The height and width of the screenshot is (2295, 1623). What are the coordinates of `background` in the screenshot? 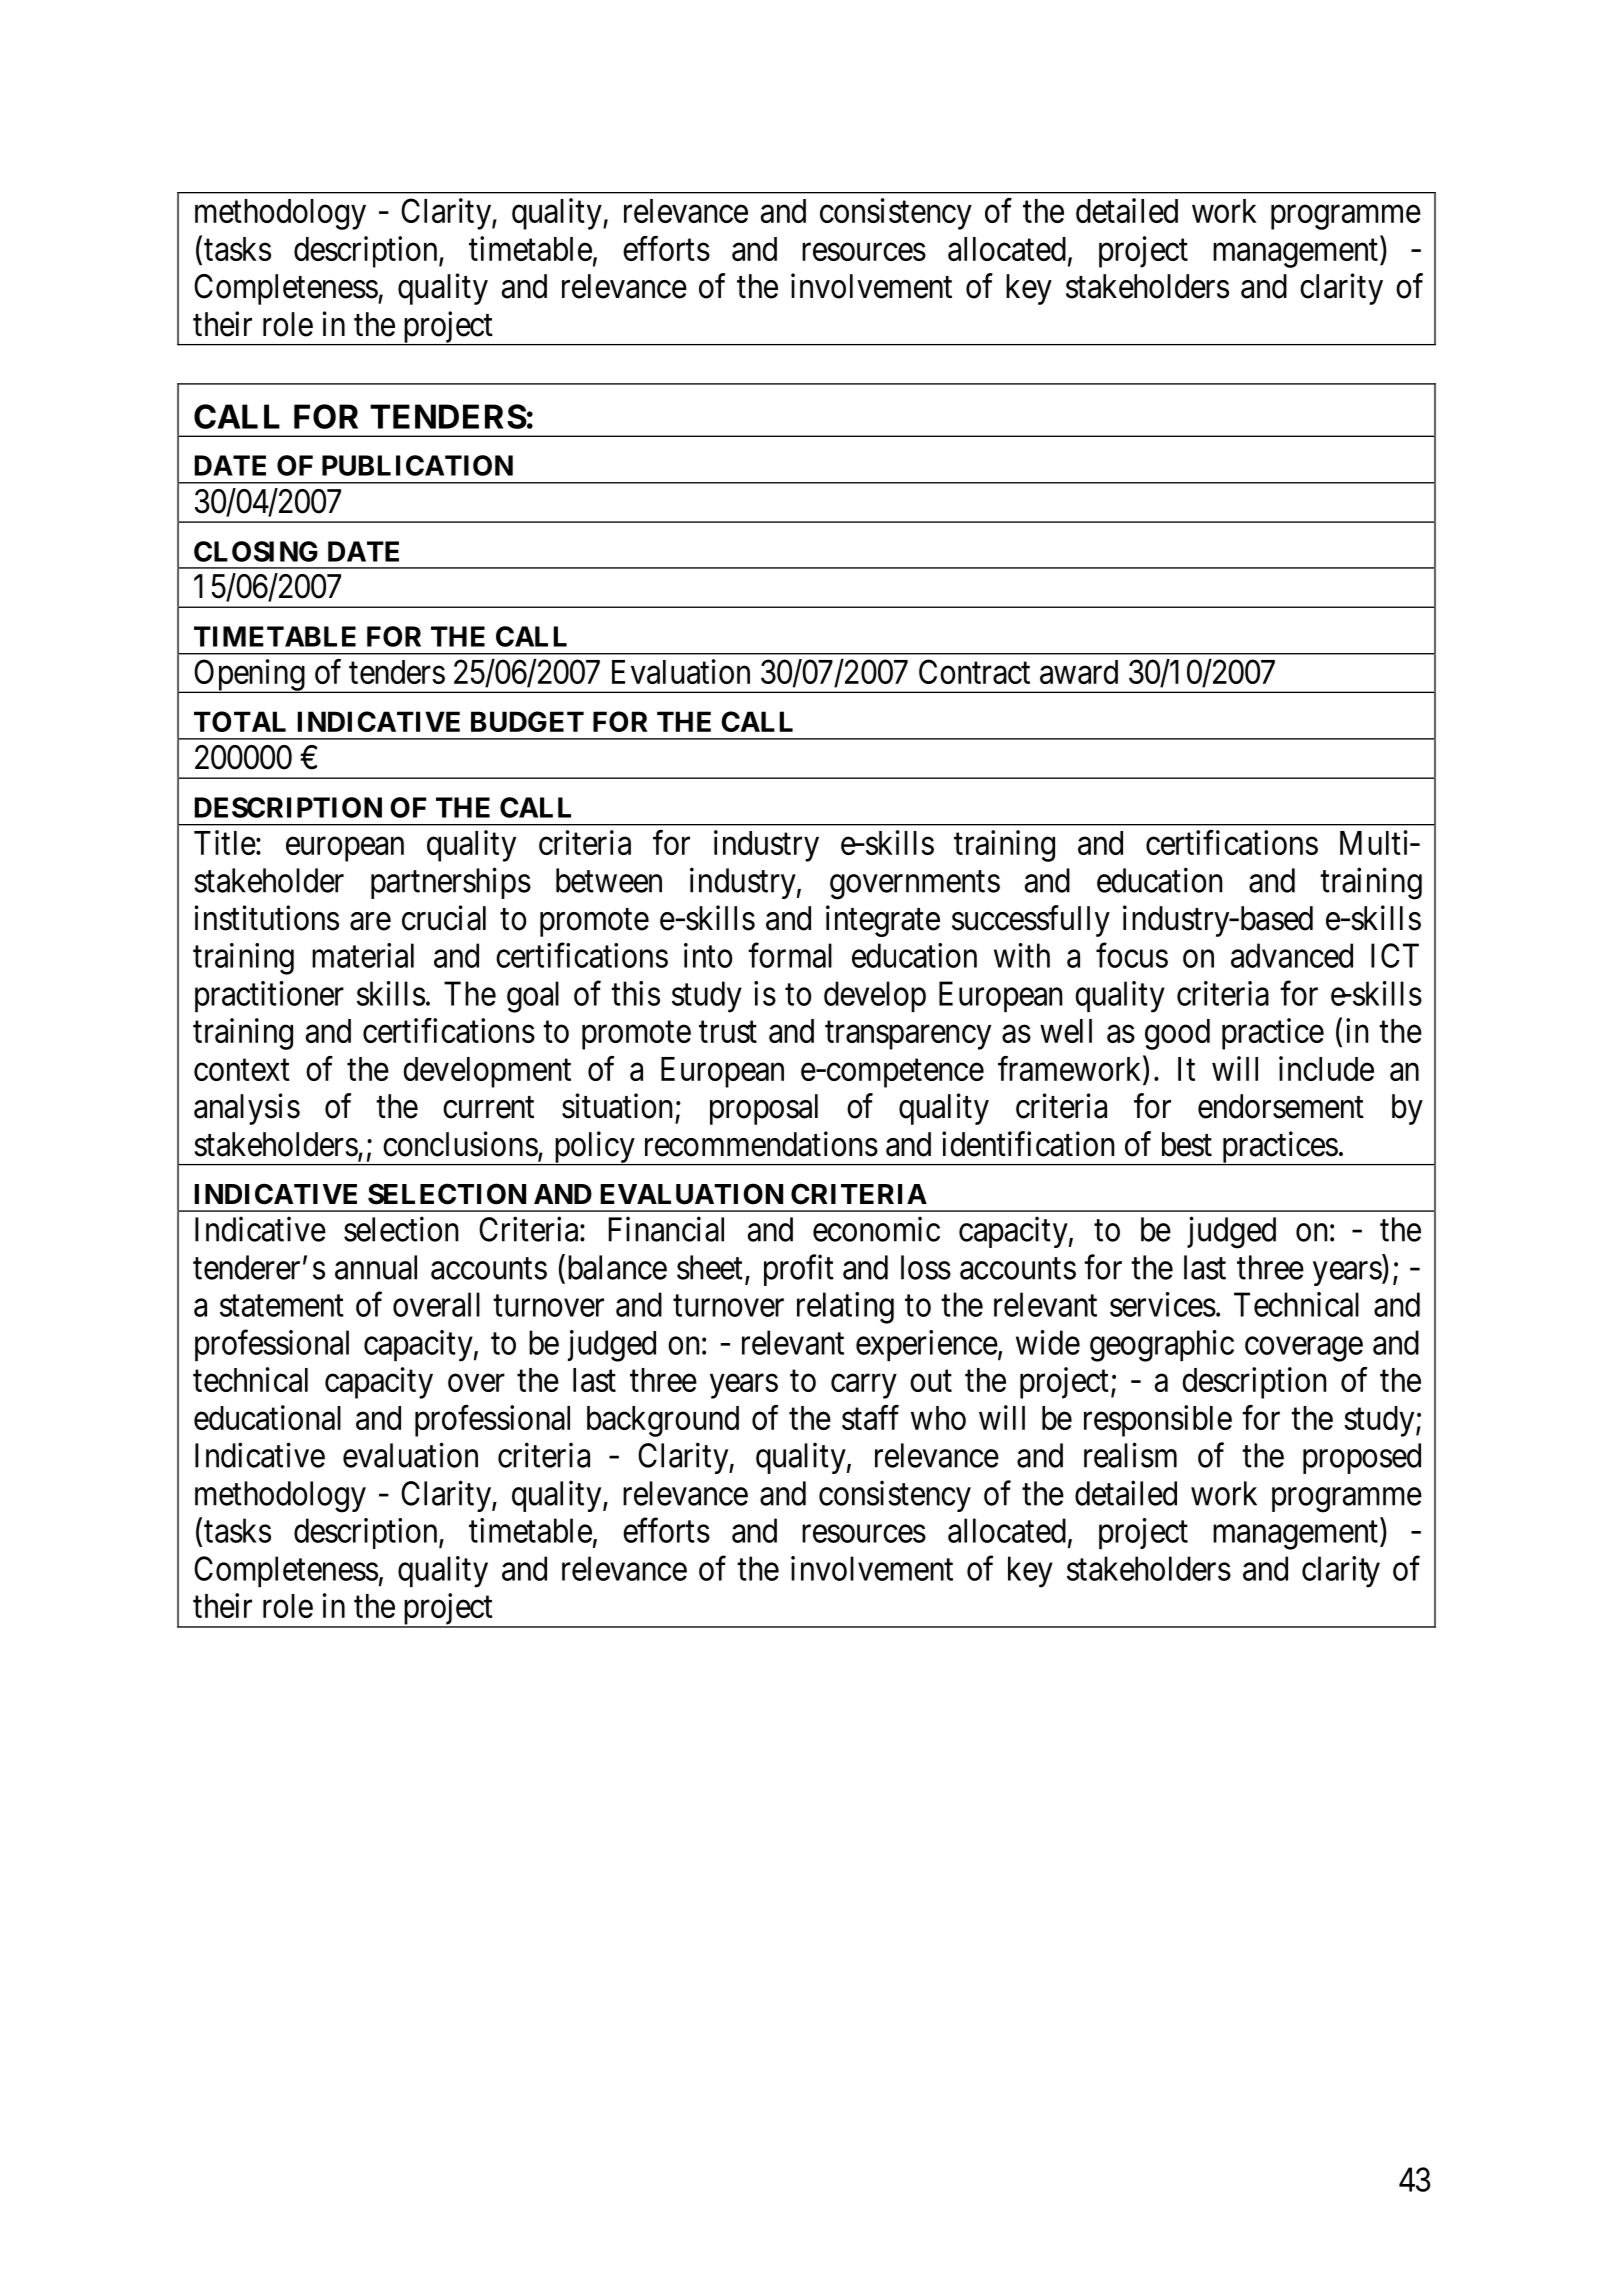 It's located at (663, 1421).
